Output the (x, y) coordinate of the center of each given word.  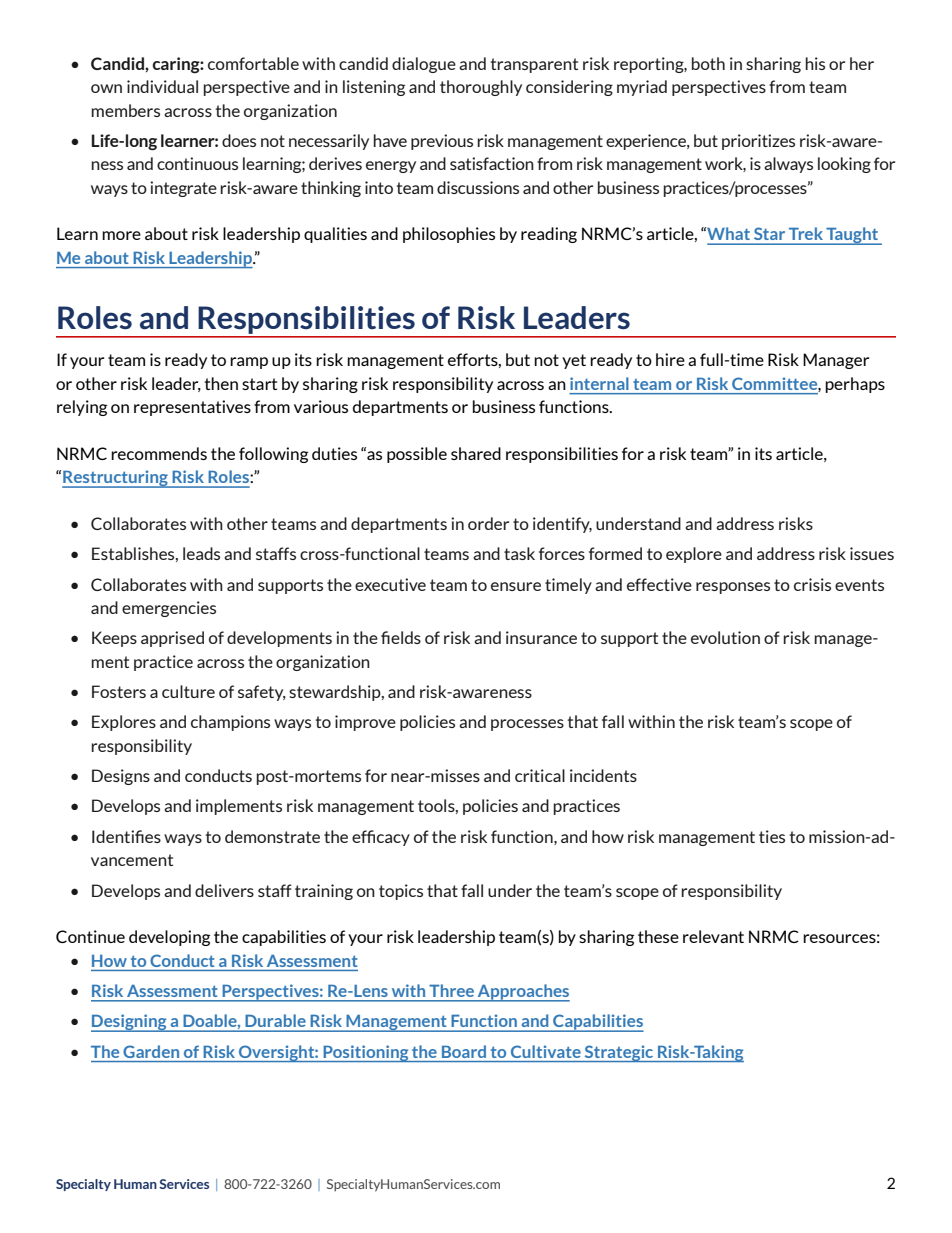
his (815, 63)
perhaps (855, 385)
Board (464, 1051)
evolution (725, 637)
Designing (130, 1023)
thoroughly (481, 88)
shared (476, 453)
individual (162, 86)
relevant (713, 936)
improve (365, 723)
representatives (192, 408)
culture (188, 691)
